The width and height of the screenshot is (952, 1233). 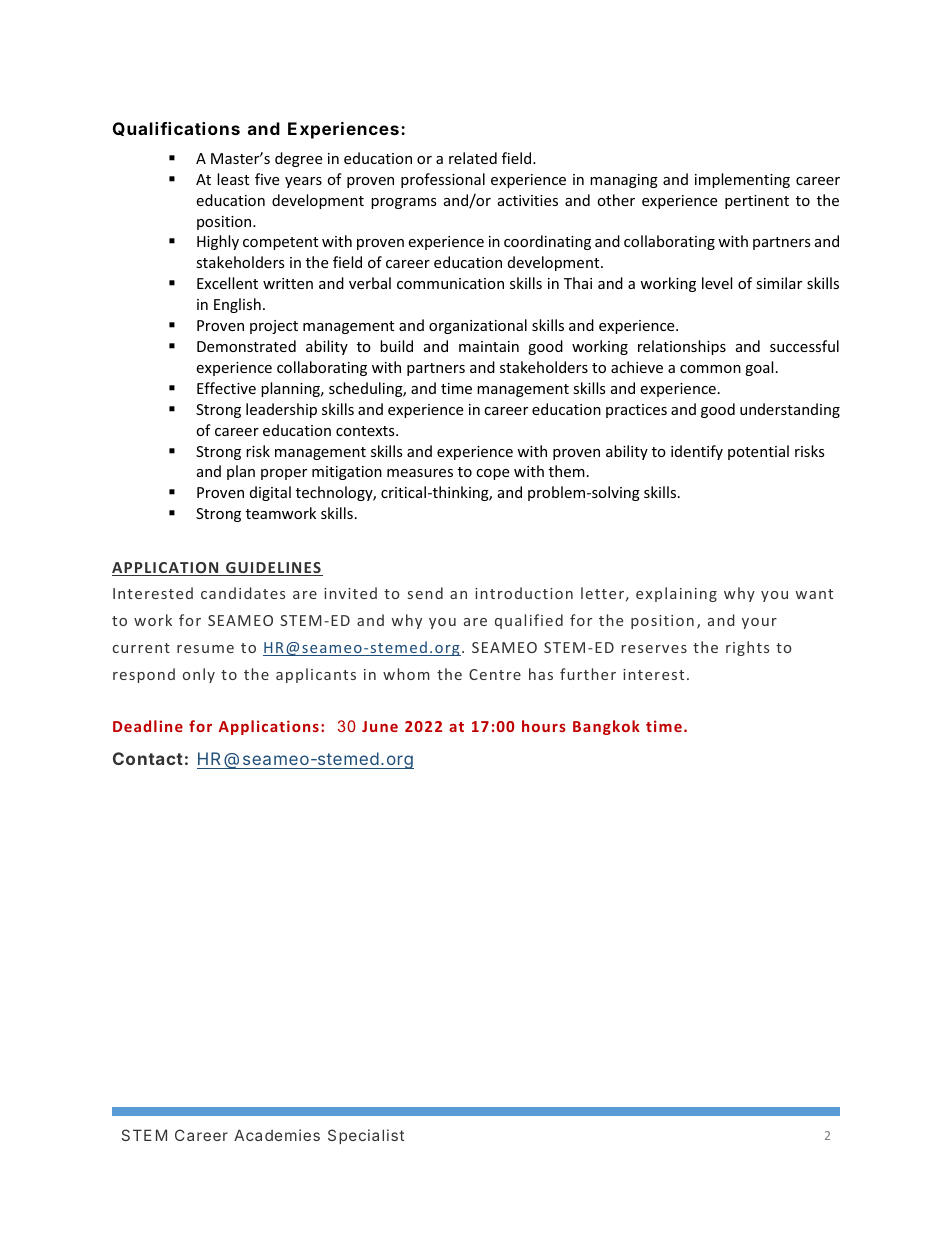 What do you see at coordinates (742, 180) in the screenshot?
I see `implementing` at bounding box center [742, 180].
